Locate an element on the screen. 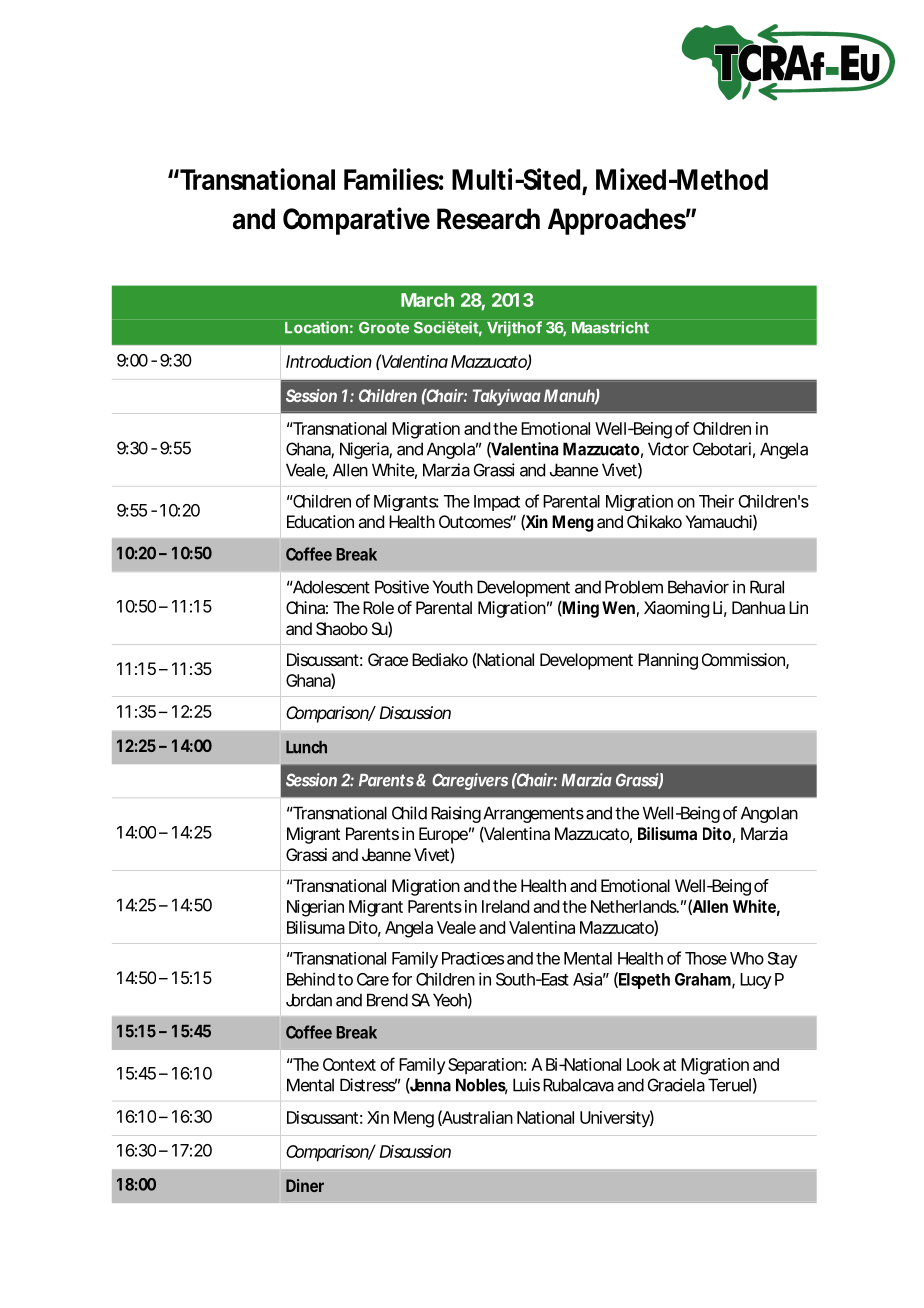 The height and width of the screenshot is (1308, 924). Maastricht is located at coordinates (610, 327).
